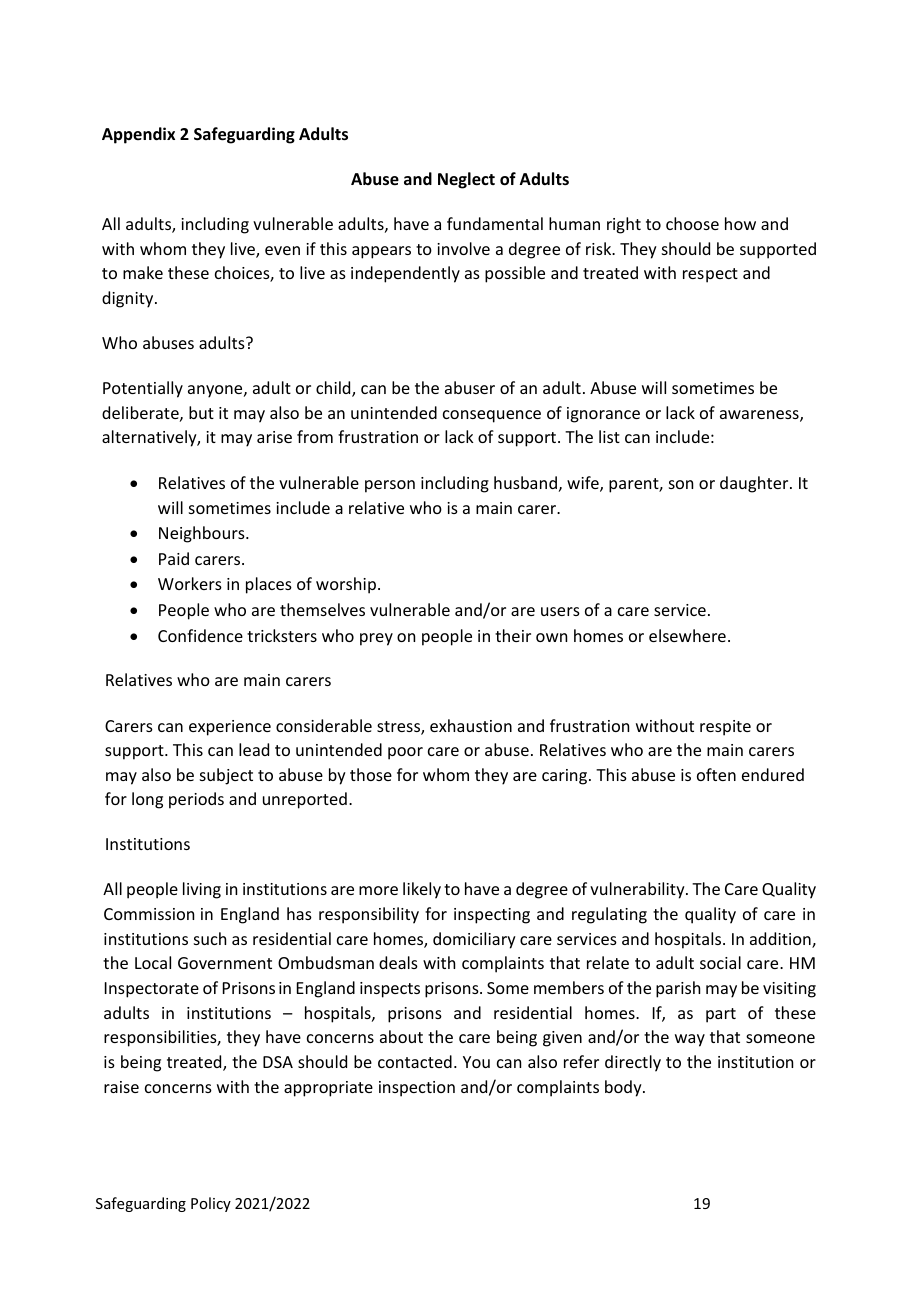  What do you see at coordinates (138, 135) in the document?
I see `Appendix` at bounding box center [138, 135].
